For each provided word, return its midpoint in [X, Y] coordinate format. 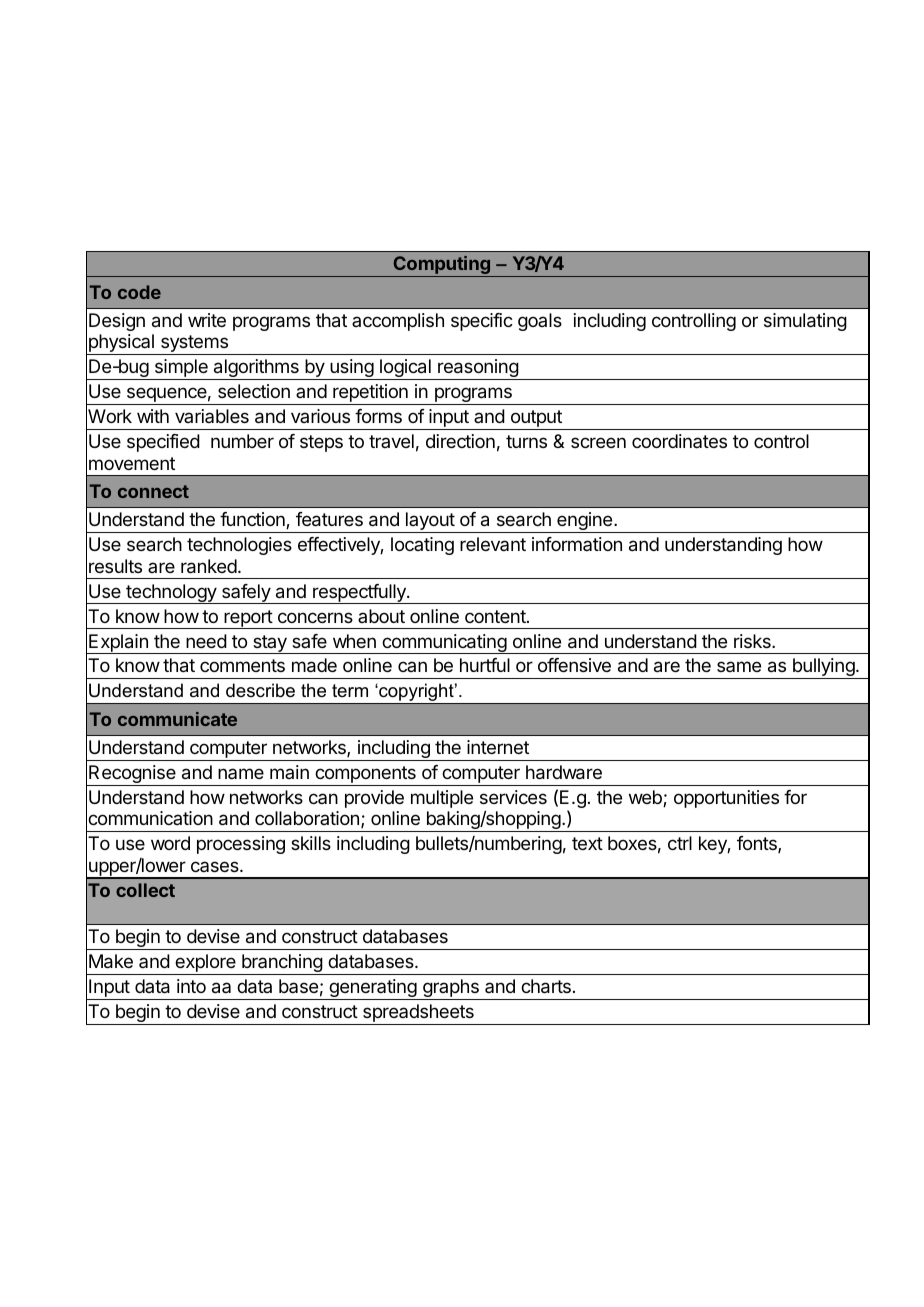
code [139, 292]
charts [546, 986]
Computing [442, 266]
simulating [805, 322]
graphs [451, 989]
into [191, 986]
